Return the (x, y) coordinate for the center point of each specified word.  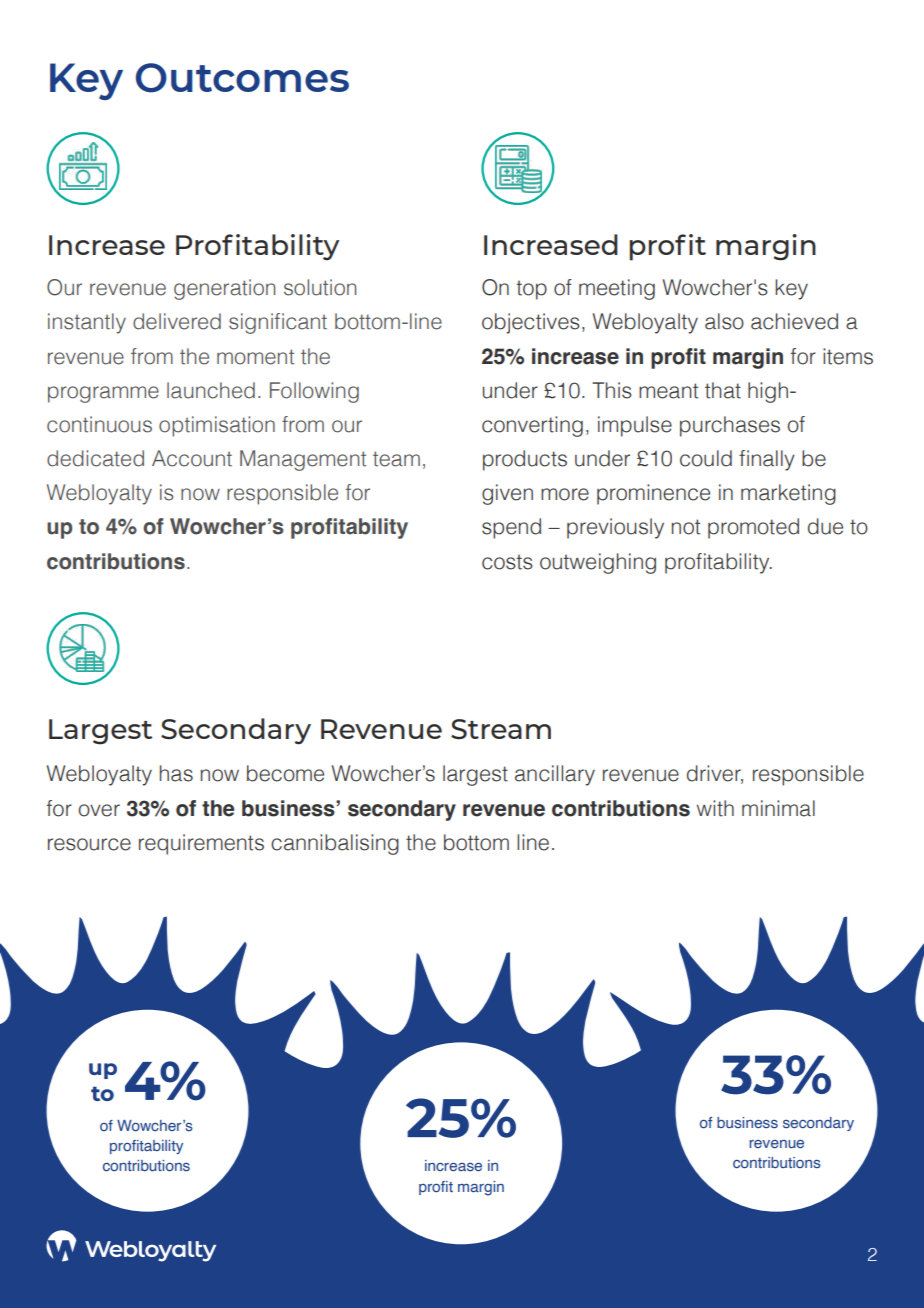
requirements (201, 844)
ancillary (555, 775)
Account (192, 458)
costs (507, 562)
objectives (531, 323)
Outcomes (242, 78)
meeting (617, 289)
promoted (753, 528)
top (531, 290)
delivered (177, 321)
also (724, 321)
